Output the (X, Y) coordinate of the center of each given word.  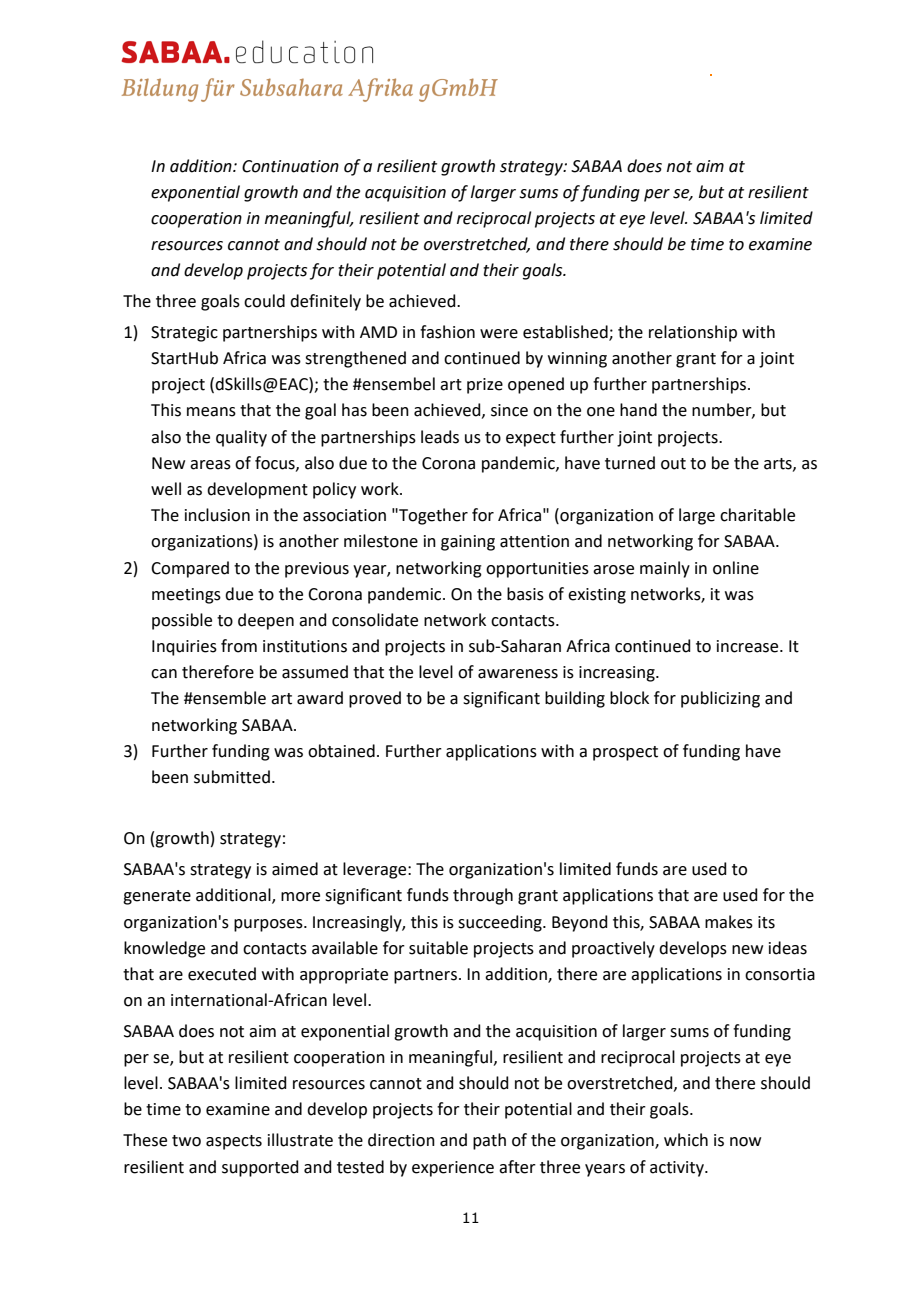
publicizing (720, 699)
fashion (447, 332)
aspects (234, 1142)
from (239, 646)
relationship (693, 333)
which (686, 1140)
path (489, 1141)
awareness (518, 674)
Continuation (290, 166)
